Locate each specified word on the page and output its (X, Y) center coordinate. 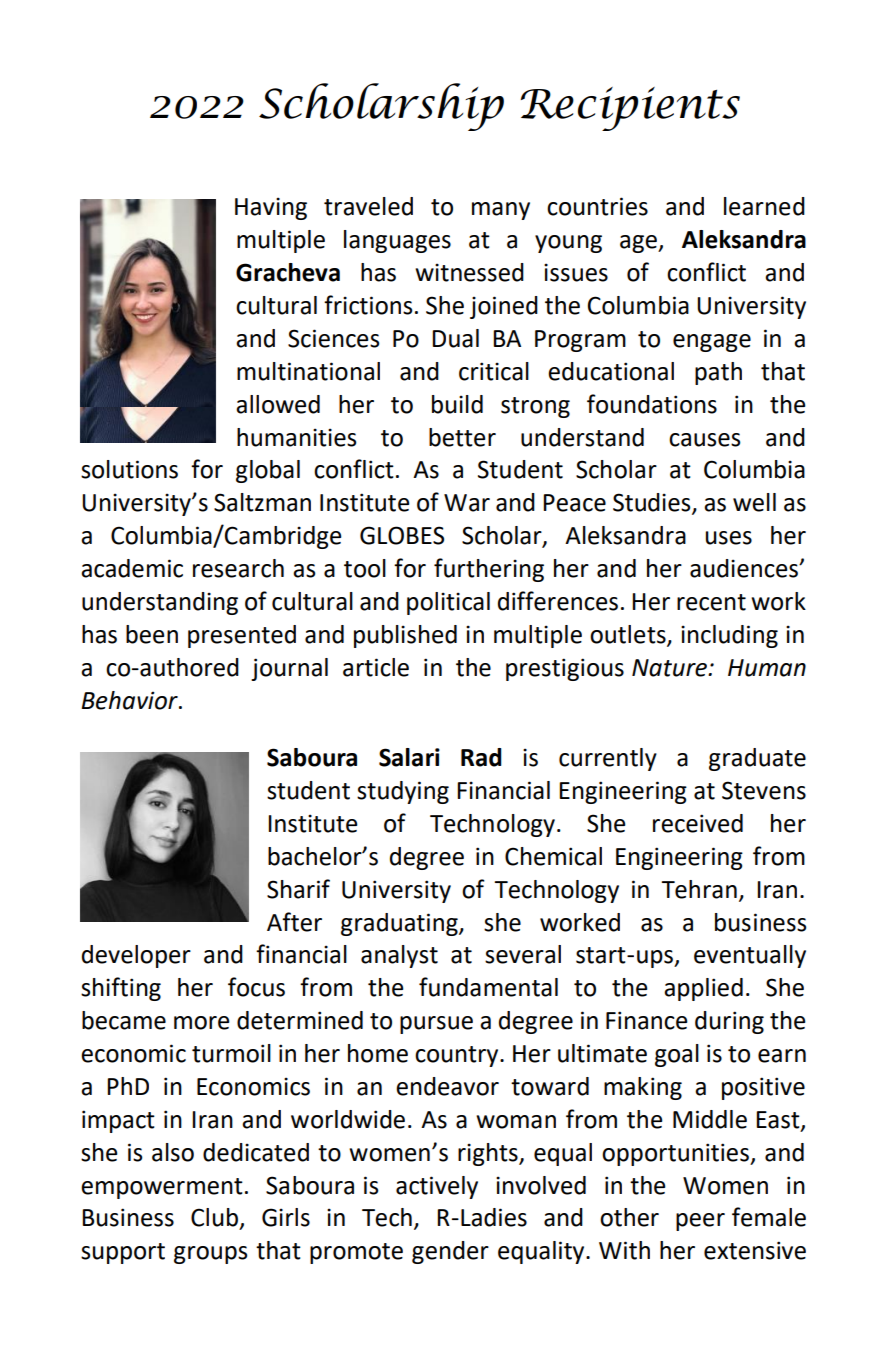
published (405, 636)
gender (450, 1252)
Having (271, 208)
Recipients (630, 109)
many (501, 211)
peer (700, 1222)
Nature (670, 668)
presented (242, 636)
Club (214, 1217)
